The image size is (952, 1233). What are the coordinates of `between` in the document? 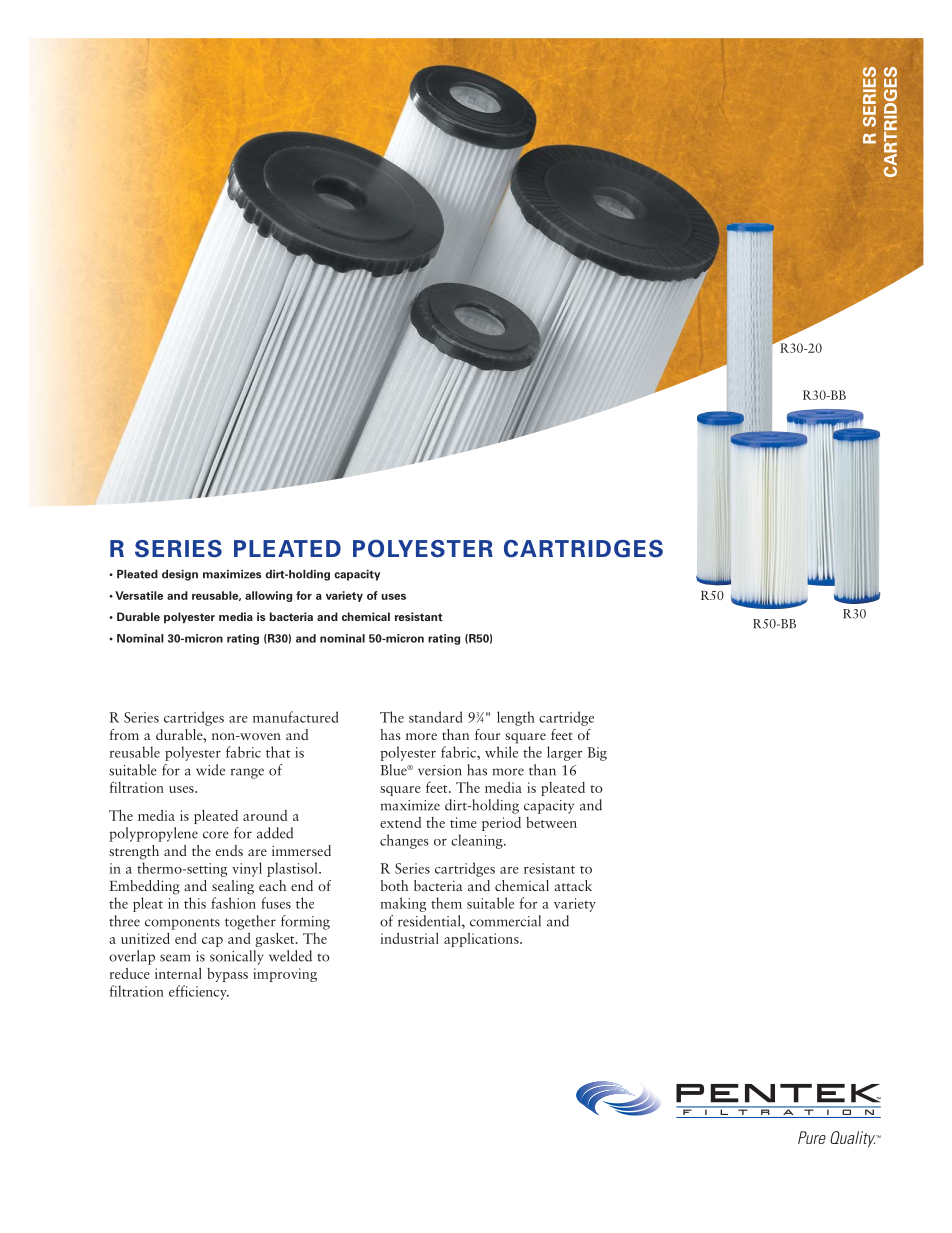 It's located at (551, 822).
